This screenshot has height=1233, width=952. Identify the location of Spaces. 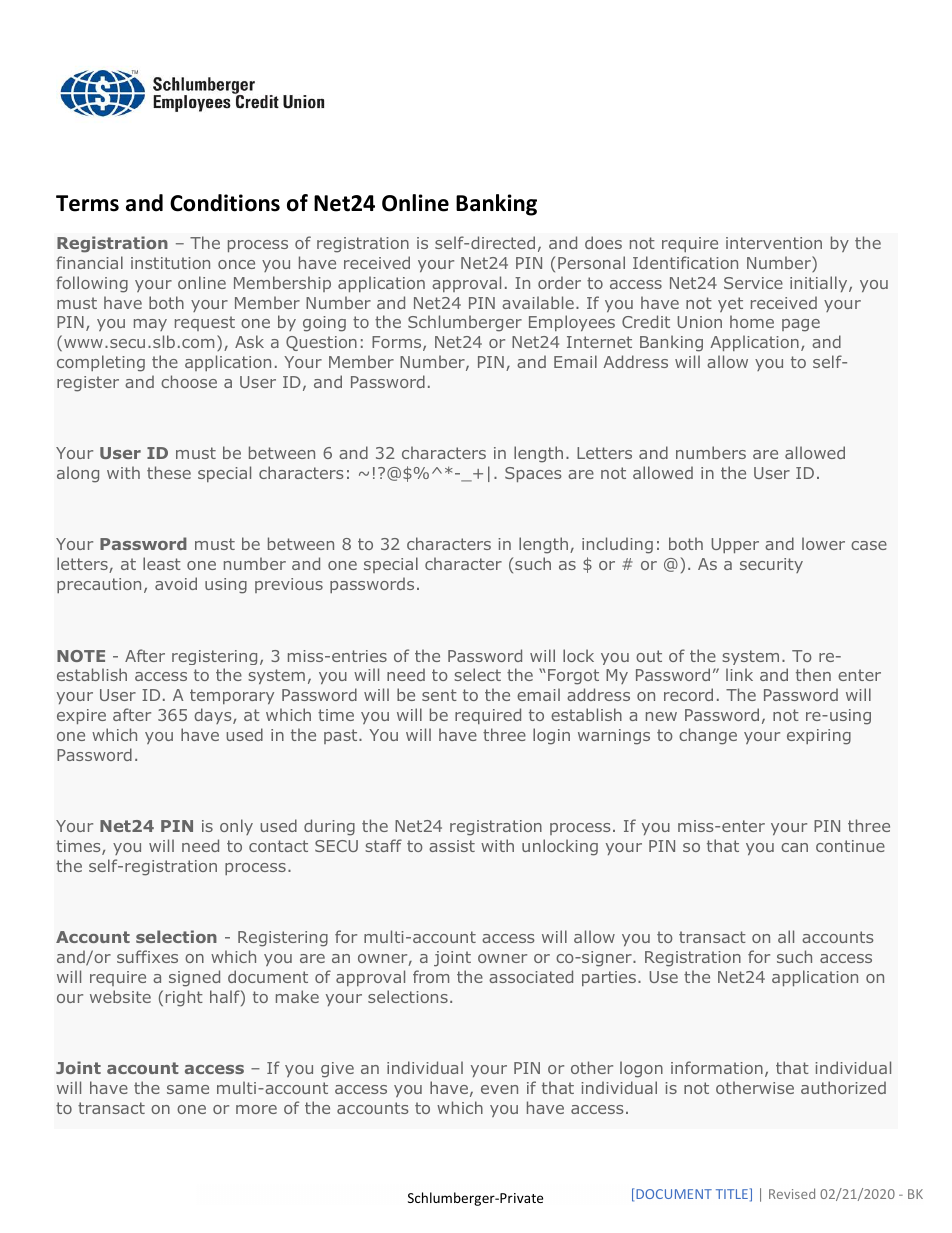
(533, 474).
